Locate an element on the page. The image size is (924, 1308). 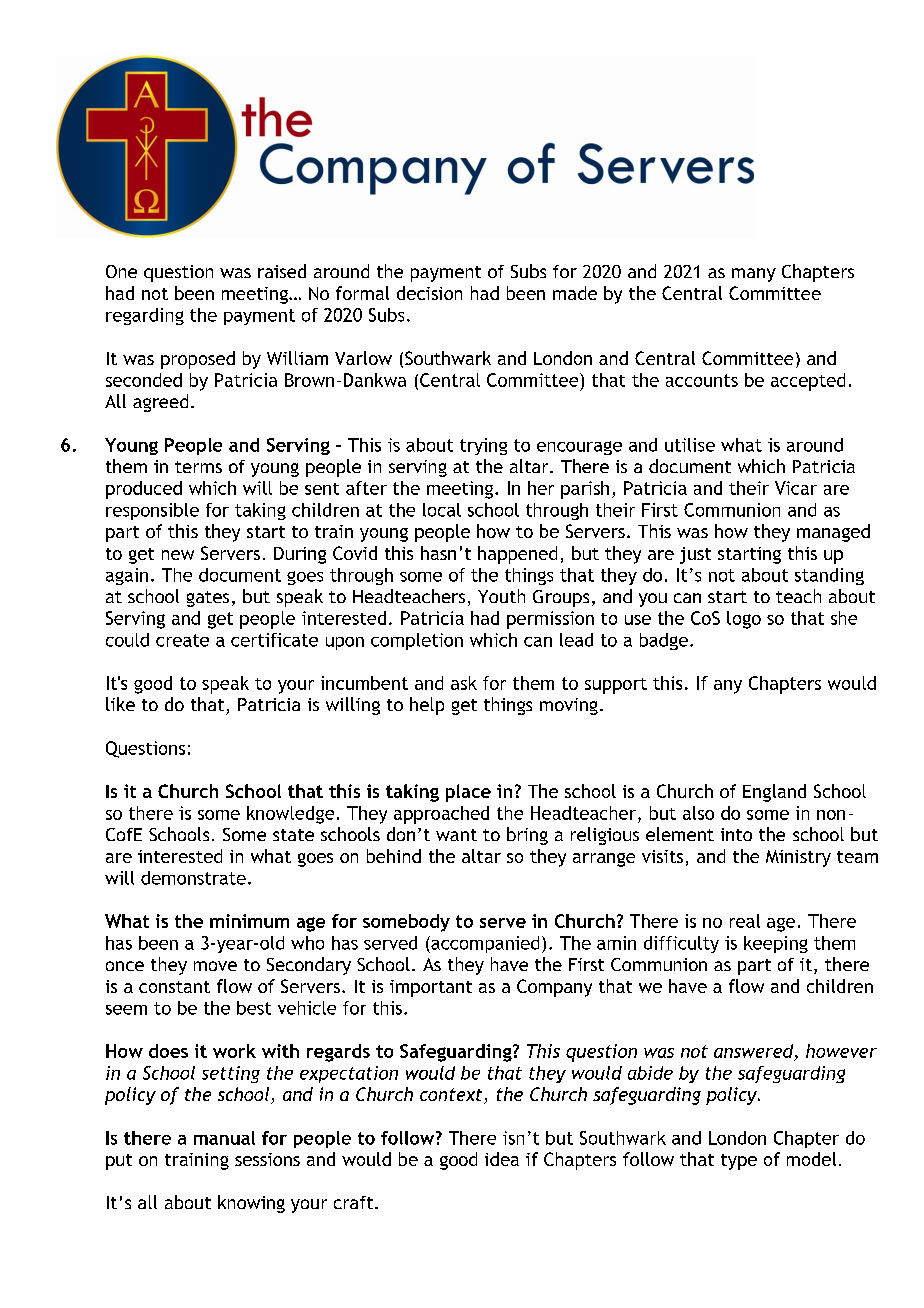
many is located at coordinates (754, 275).
